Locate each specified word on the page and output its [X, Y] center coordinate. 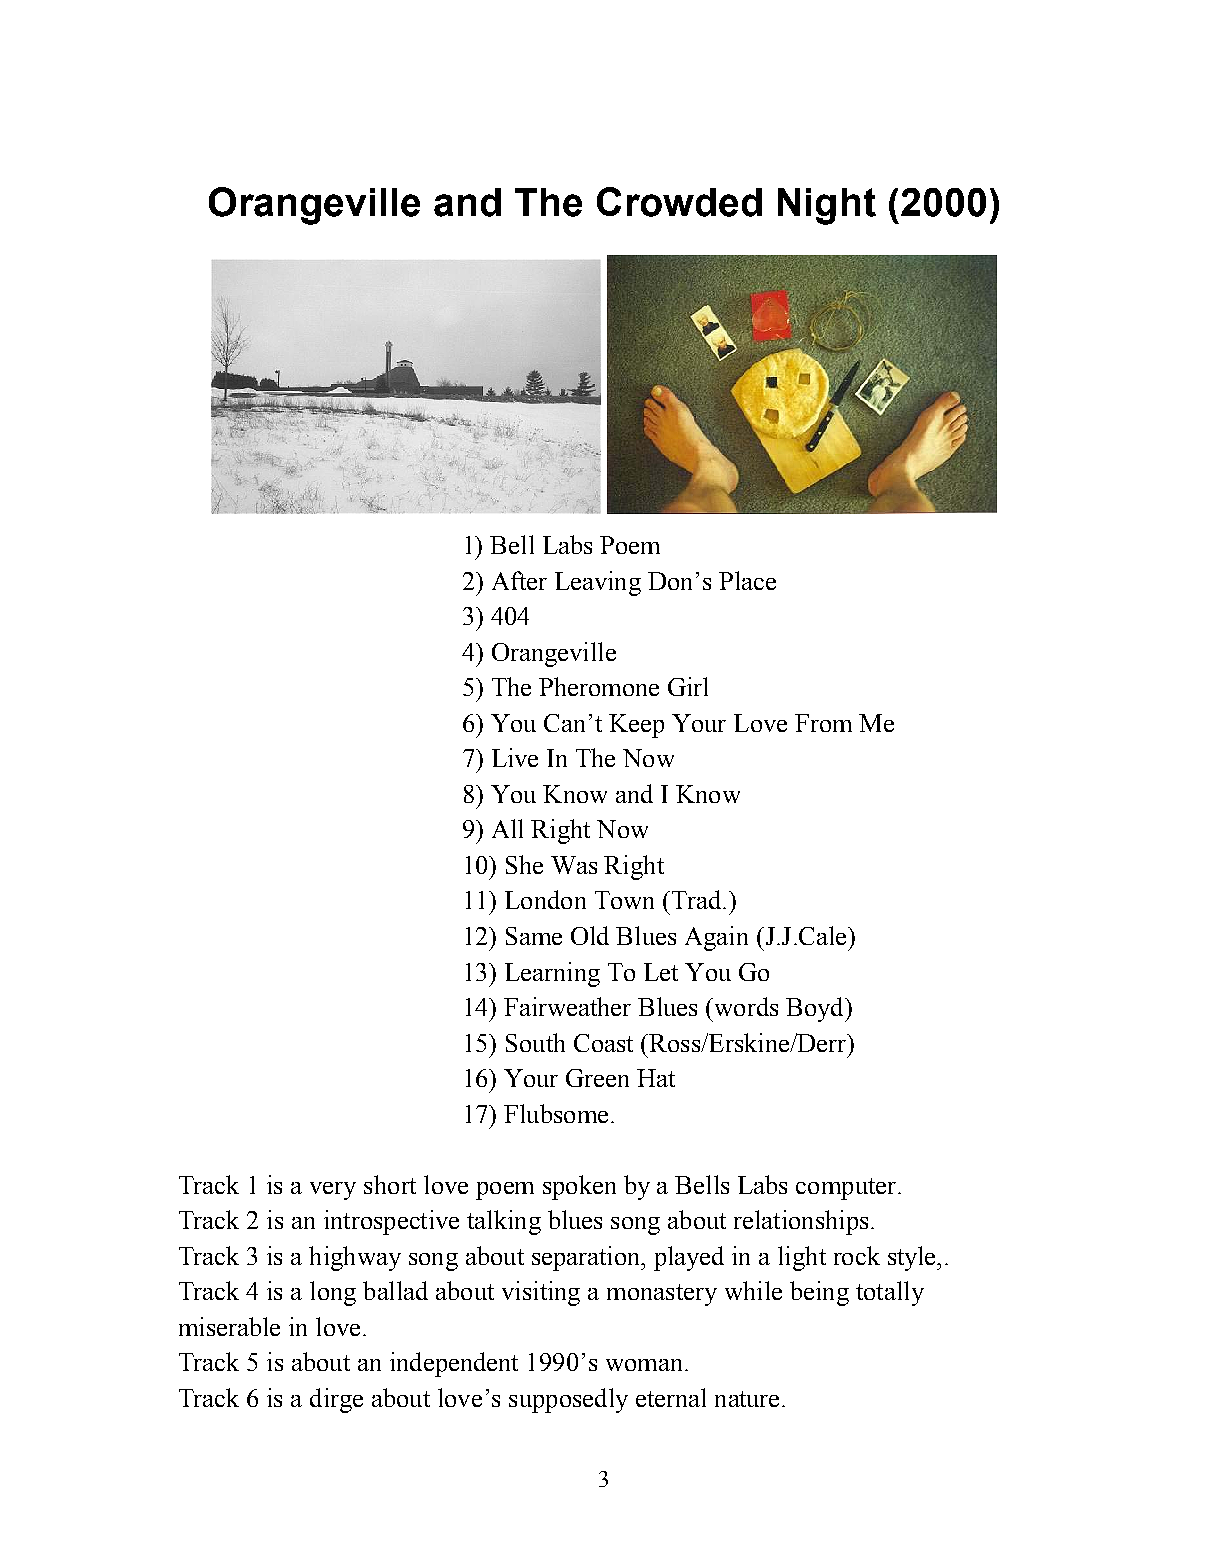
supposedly [568, 1400]
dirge [336, 1400]
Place [747, 580]
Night [827, 206]
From [823, 723]
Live [515, 757]
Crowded [679, 202]
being [819, 1293]
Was [574, 865]
